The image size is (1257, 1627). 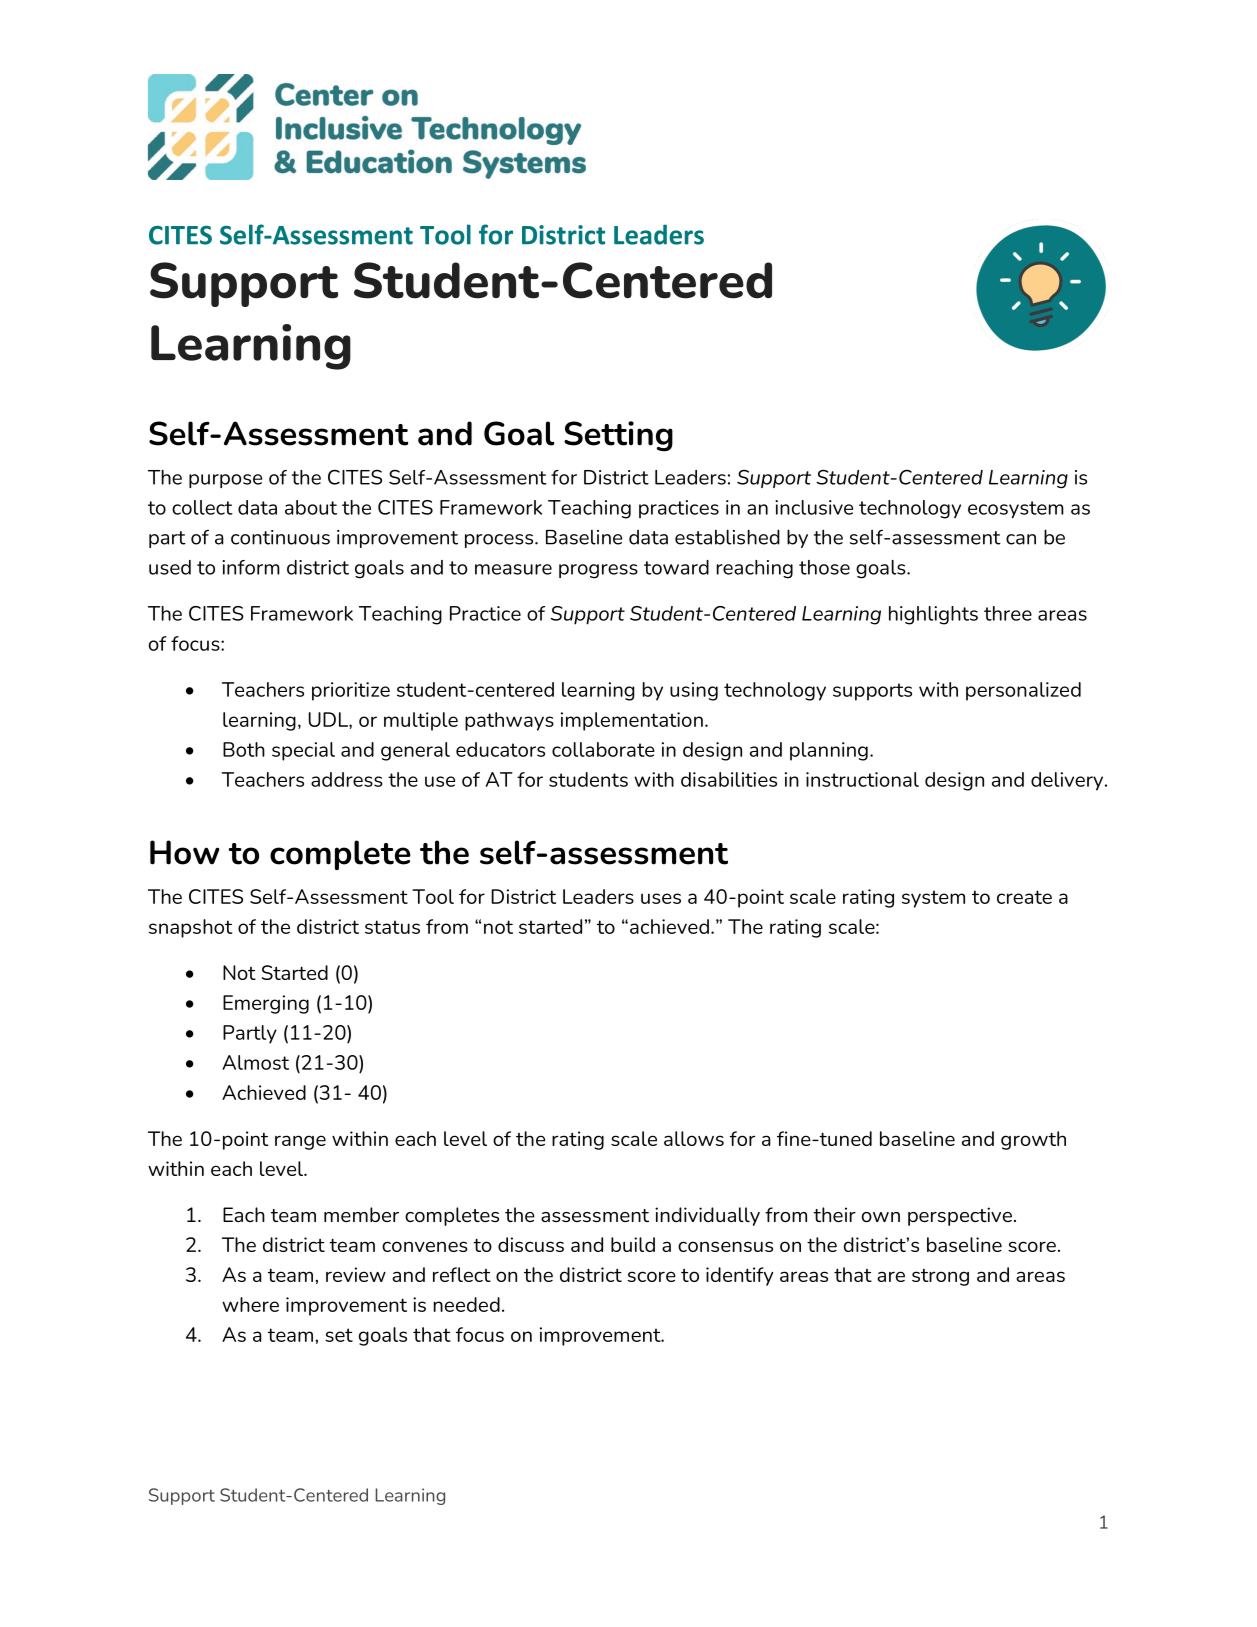 I want to click on How, so click(x=185, y=852).
